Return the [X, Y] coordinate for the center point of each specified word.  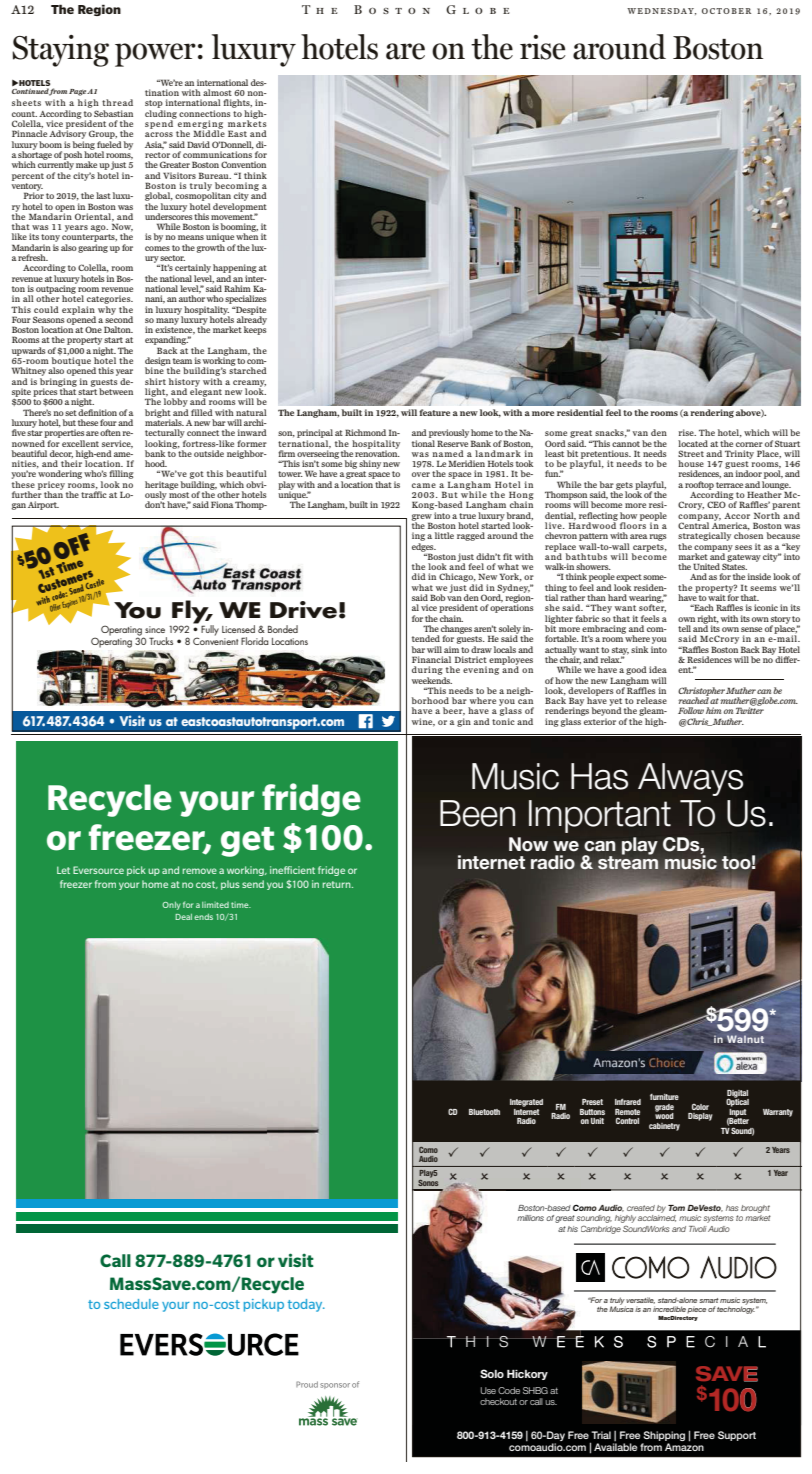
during [427, 670]
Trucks [161, 641]
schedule [131, 1304]
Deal [183, 917]
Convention [243, 164]
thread [117, 102]
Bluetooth [484, 1112]
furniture [664, 1097]
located [693, 443]
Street [691, 453]
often [110, 432]
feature [434, 412]
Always [690, 779]
